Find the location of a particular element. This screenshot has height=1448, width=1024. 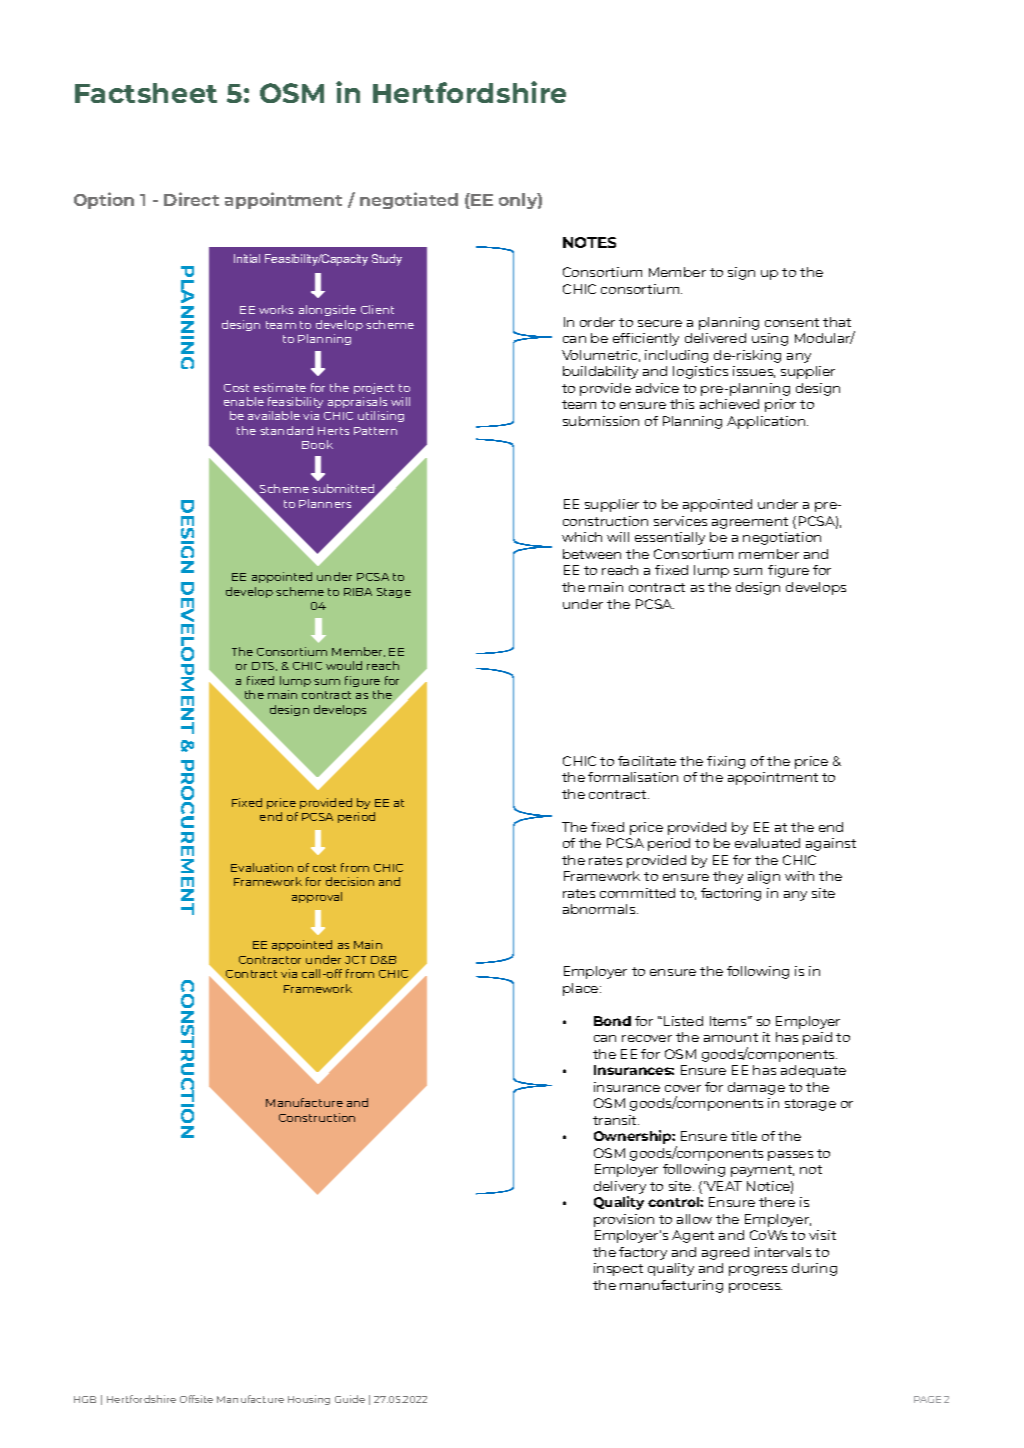

NOTES is located at coordinates (589, 242).
